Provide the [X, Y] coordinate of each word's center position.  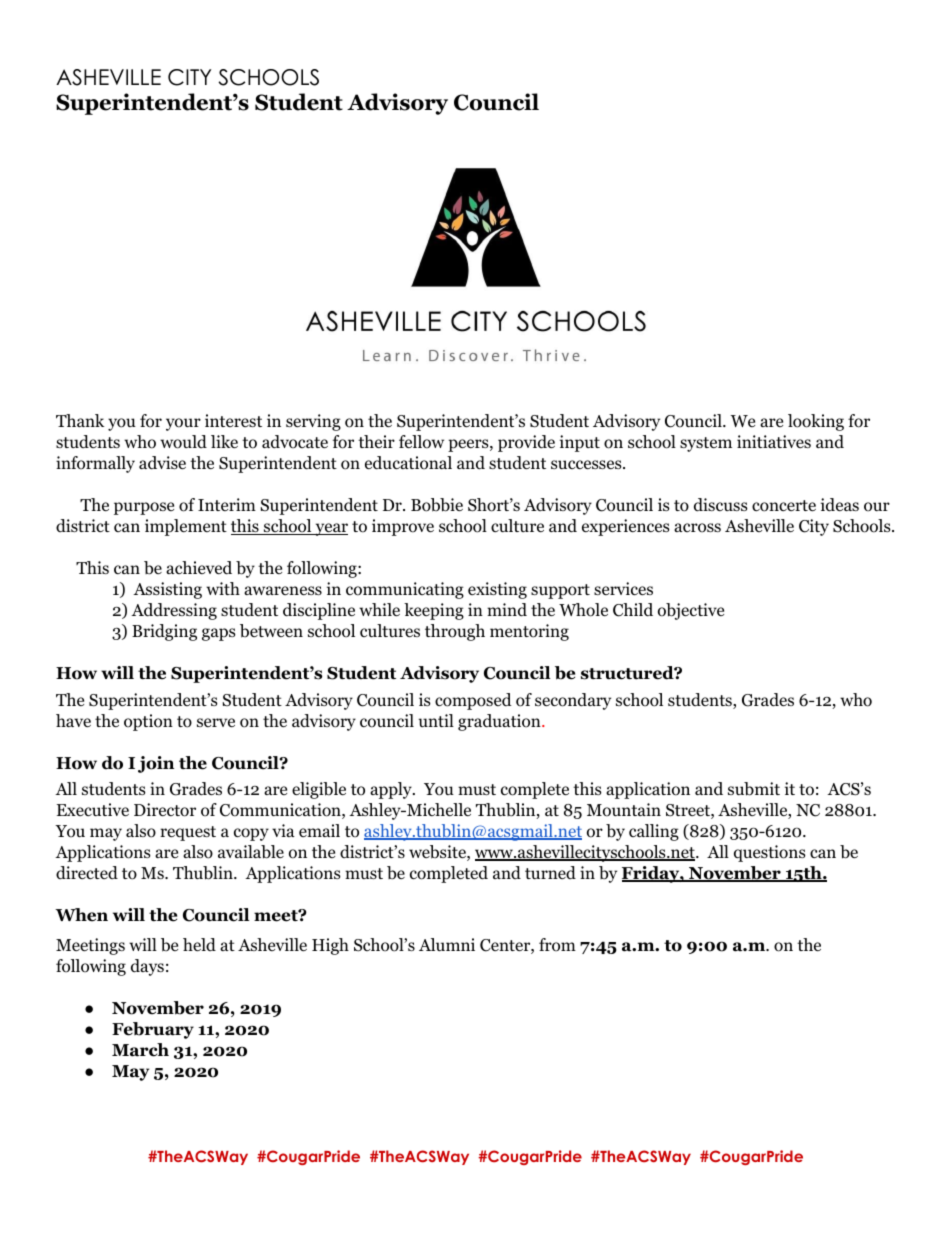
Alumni [447, 944]
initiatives [774, 441]
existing [497, 590]
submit [754, 789]
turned [550, 872]
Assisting [167, 590]
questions [770, 853]
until [436, 720]
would [183, 442]
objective [691, 611]
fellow [421, 442]
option [148, 722]
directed [87, 872]
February [153, 1030]
